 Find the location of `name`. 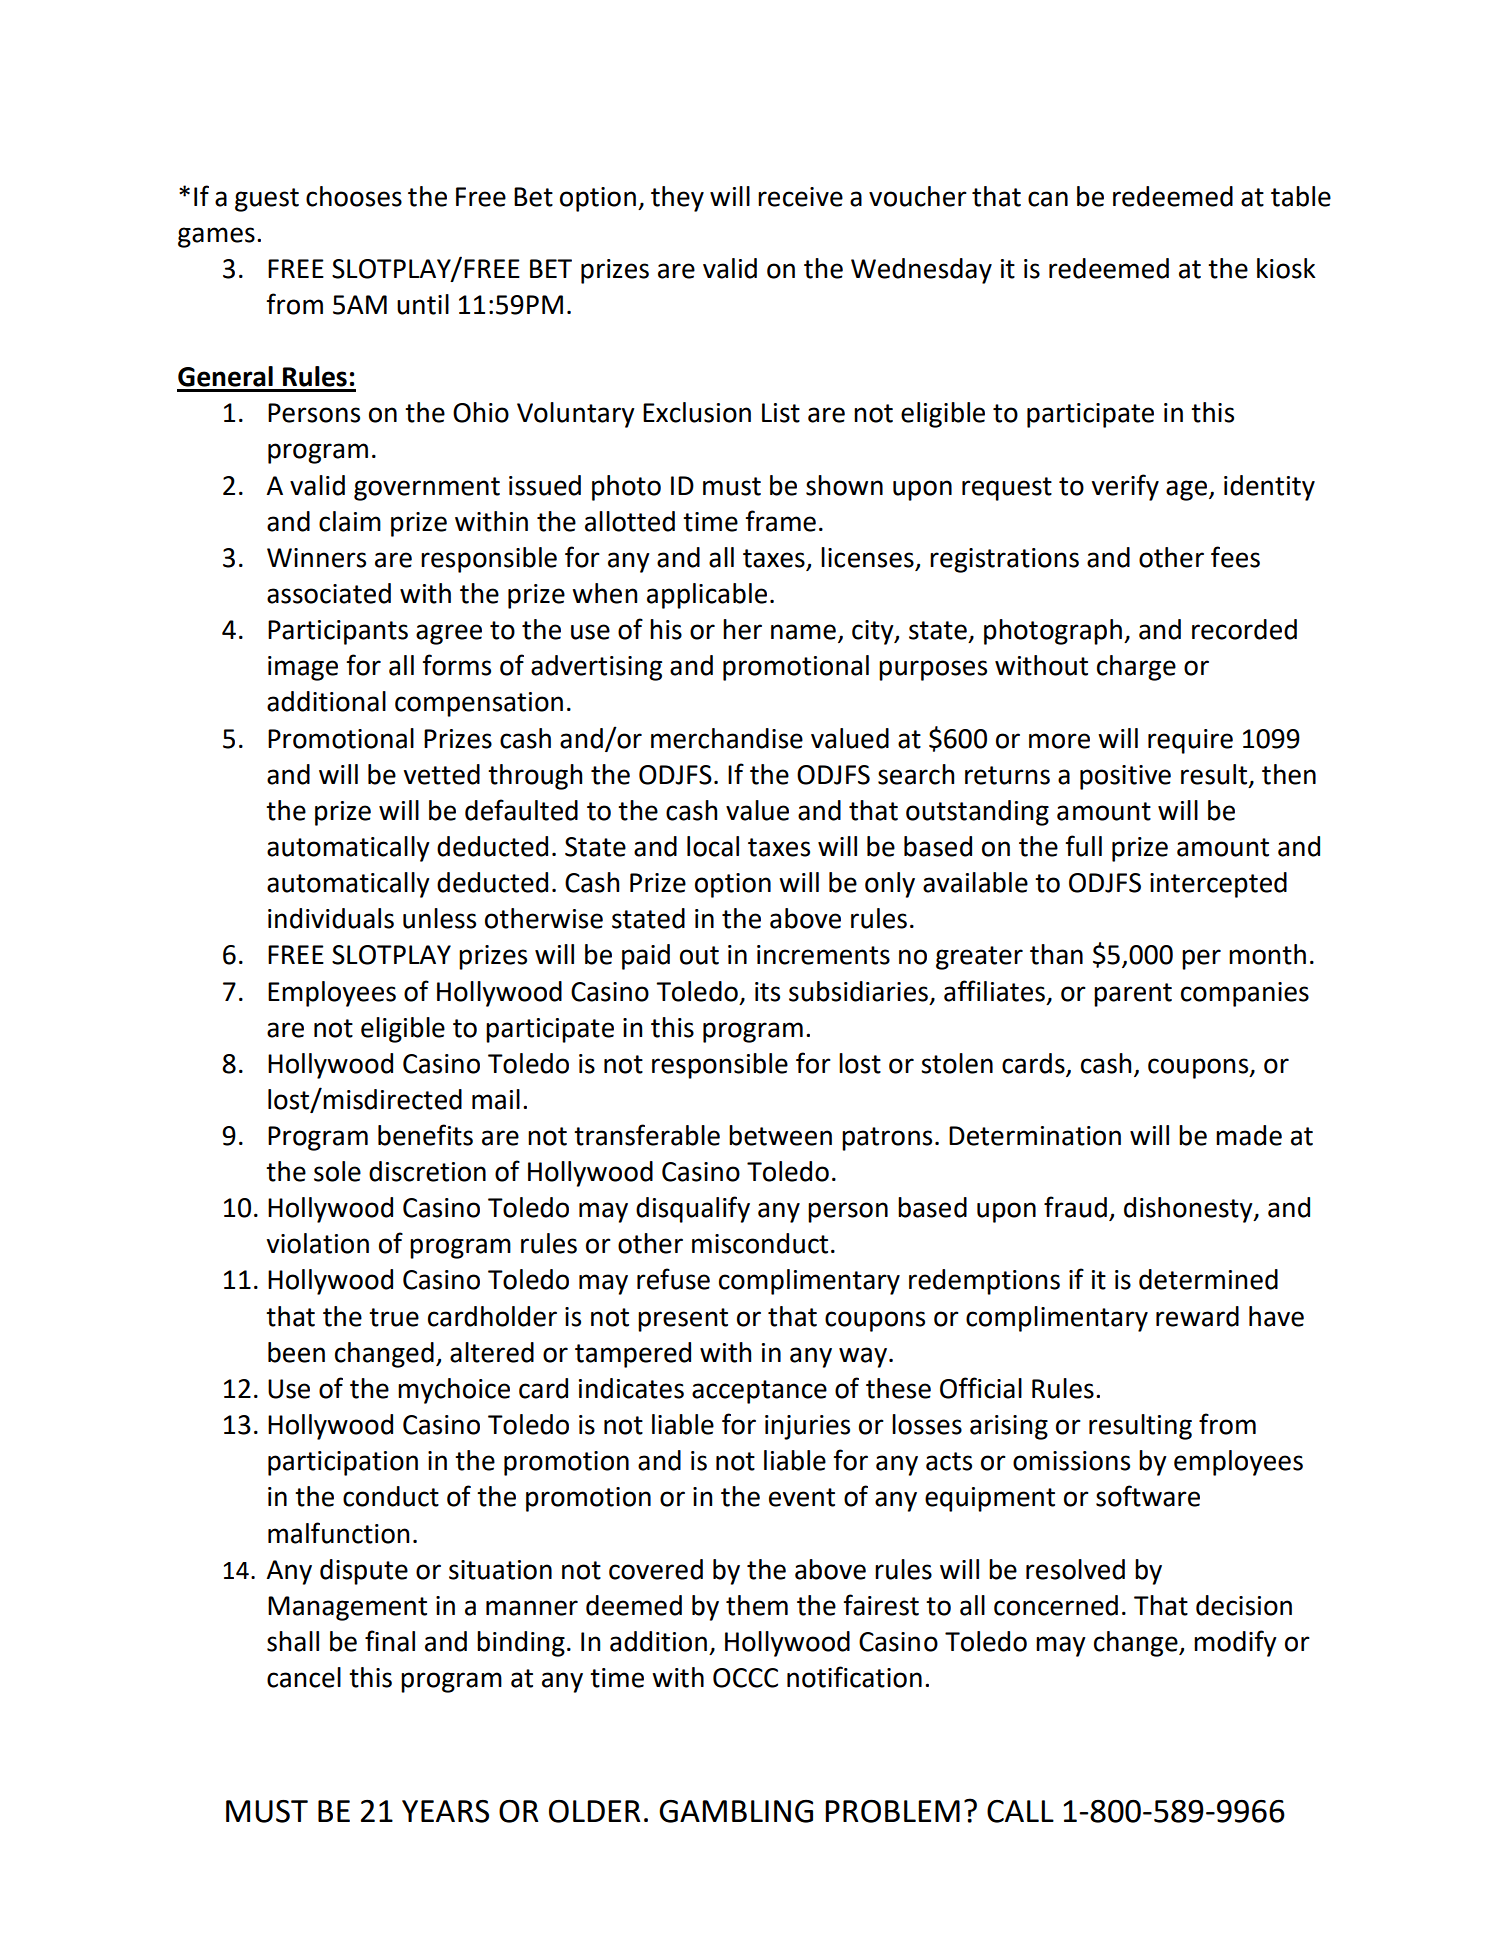

name is located at coordinates (803, 632).
